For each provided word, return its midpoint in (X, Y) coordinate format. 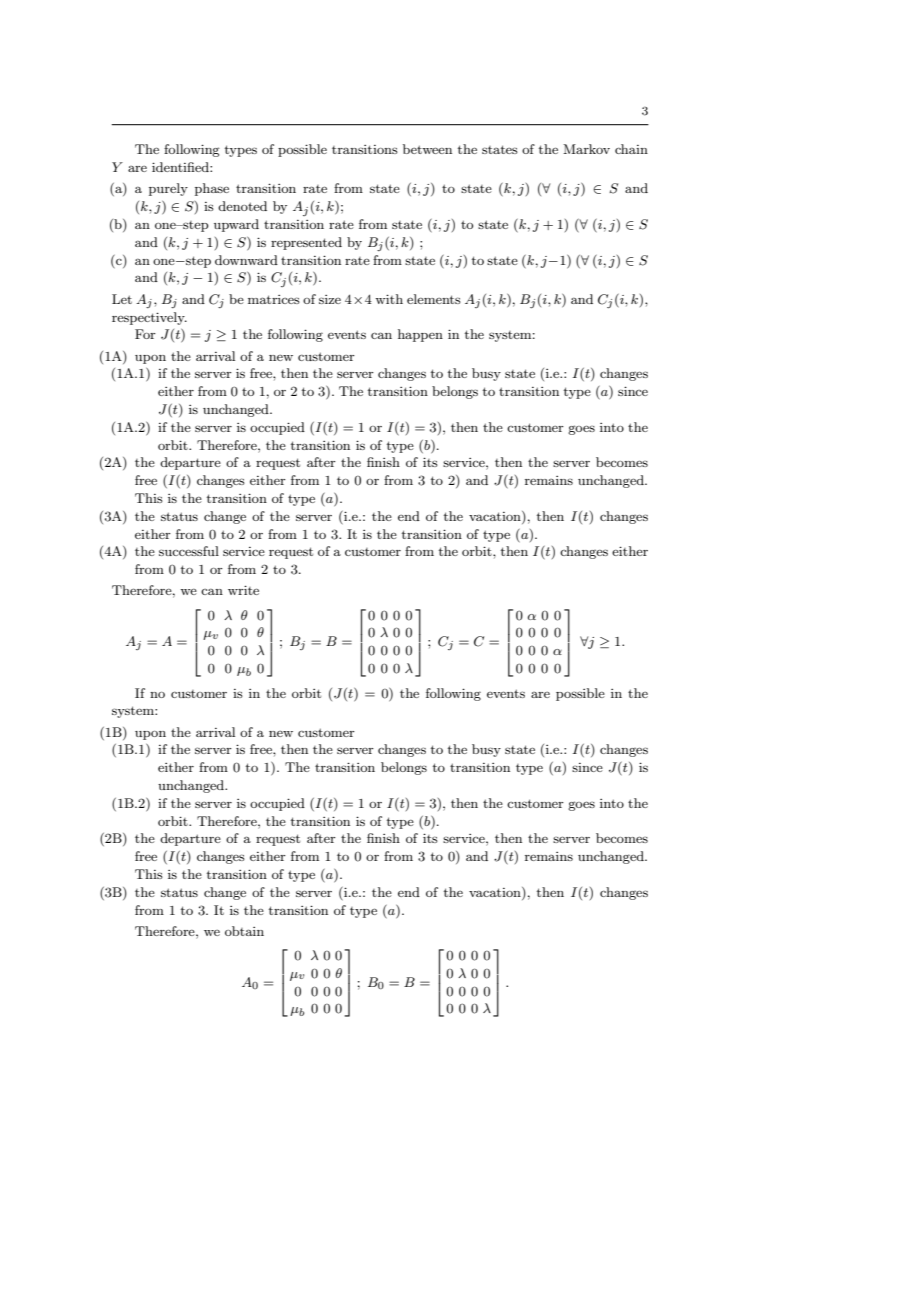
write (243, 590)
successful (189, 551)
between (427, 149)
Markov (586, 149)
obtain (244, 931)
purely (168, 189)
